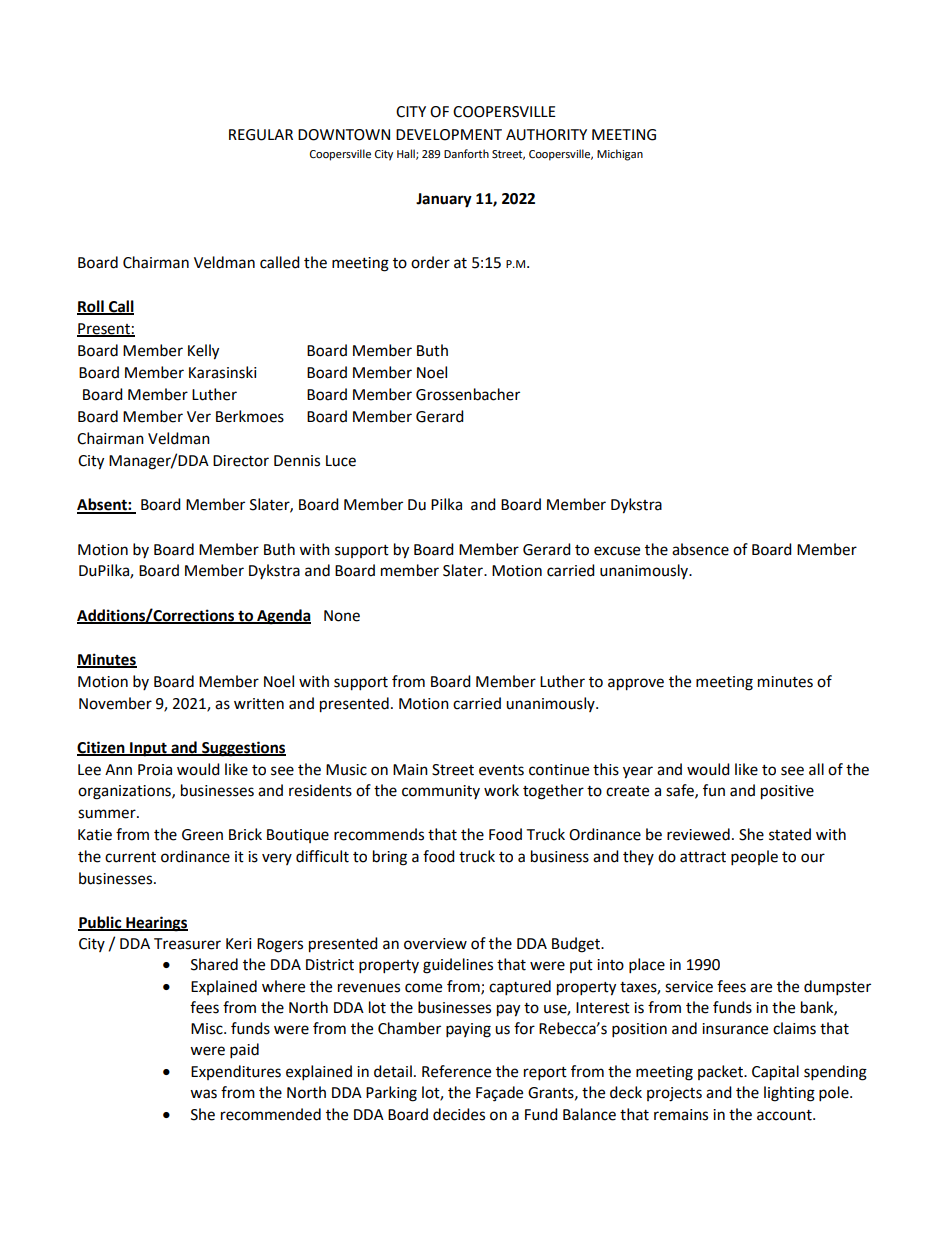 Image resolution: width=952 pixels, height=1233 pixels. Describe the element at coordinates (203, 352) in the image. I see `Kelly` at that location.
